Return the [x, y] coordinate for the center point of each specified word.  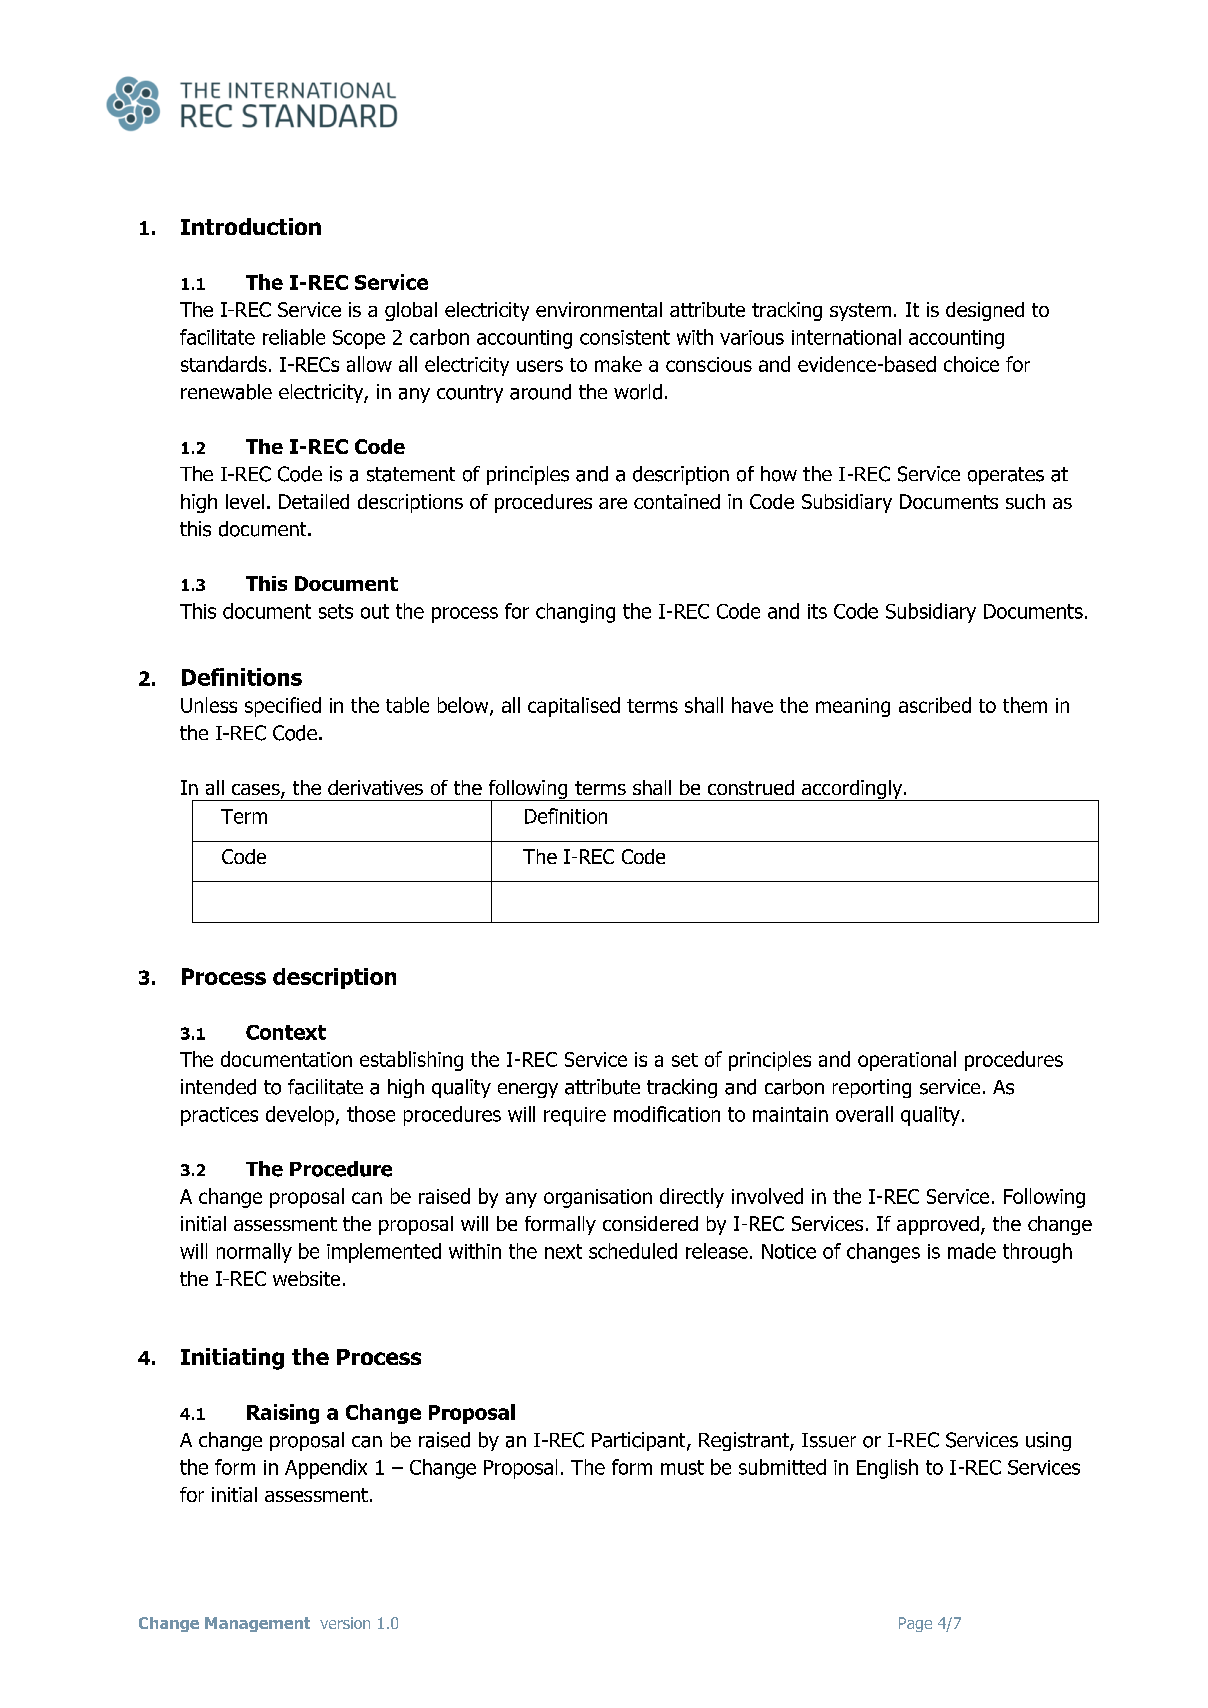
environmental [599, 309]
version [345, 1623]
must [682, 1467]
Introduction [251, 226]
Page [915, 1624]
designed [985, 311]
